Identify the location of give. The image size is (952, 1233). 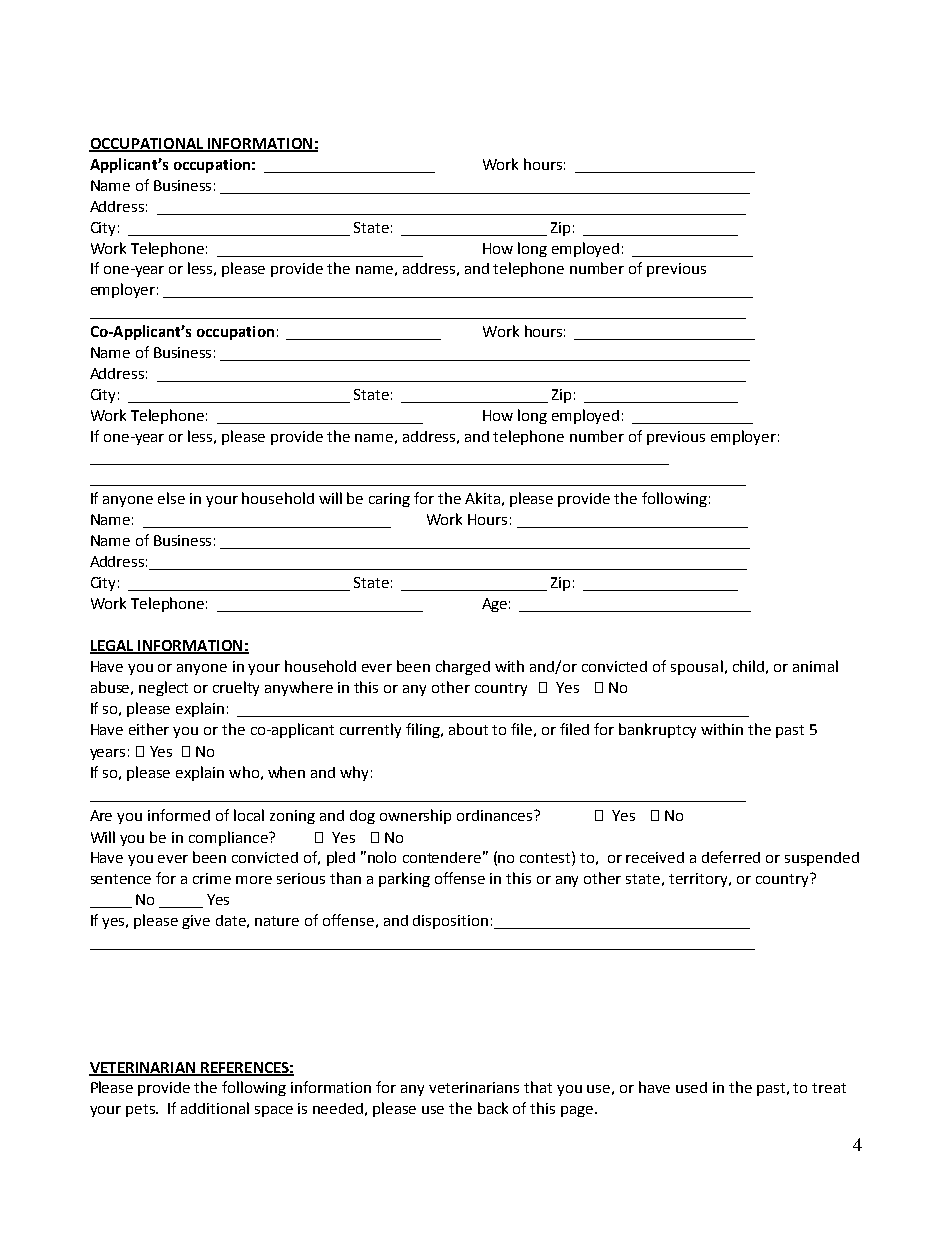
(196, 922).
